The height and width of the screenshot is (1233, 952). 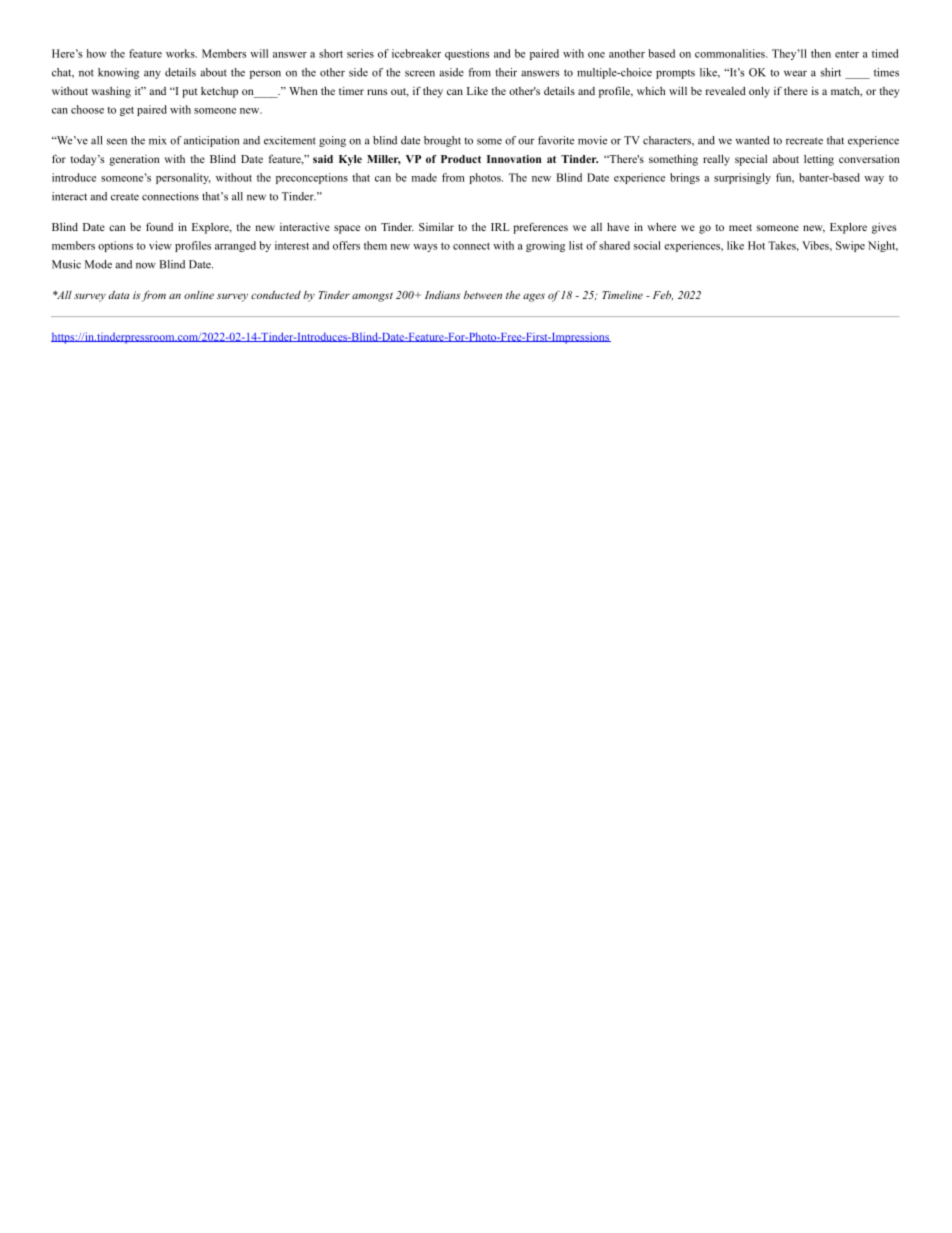 I want to click on IRL, so click(x=500, y=227).
